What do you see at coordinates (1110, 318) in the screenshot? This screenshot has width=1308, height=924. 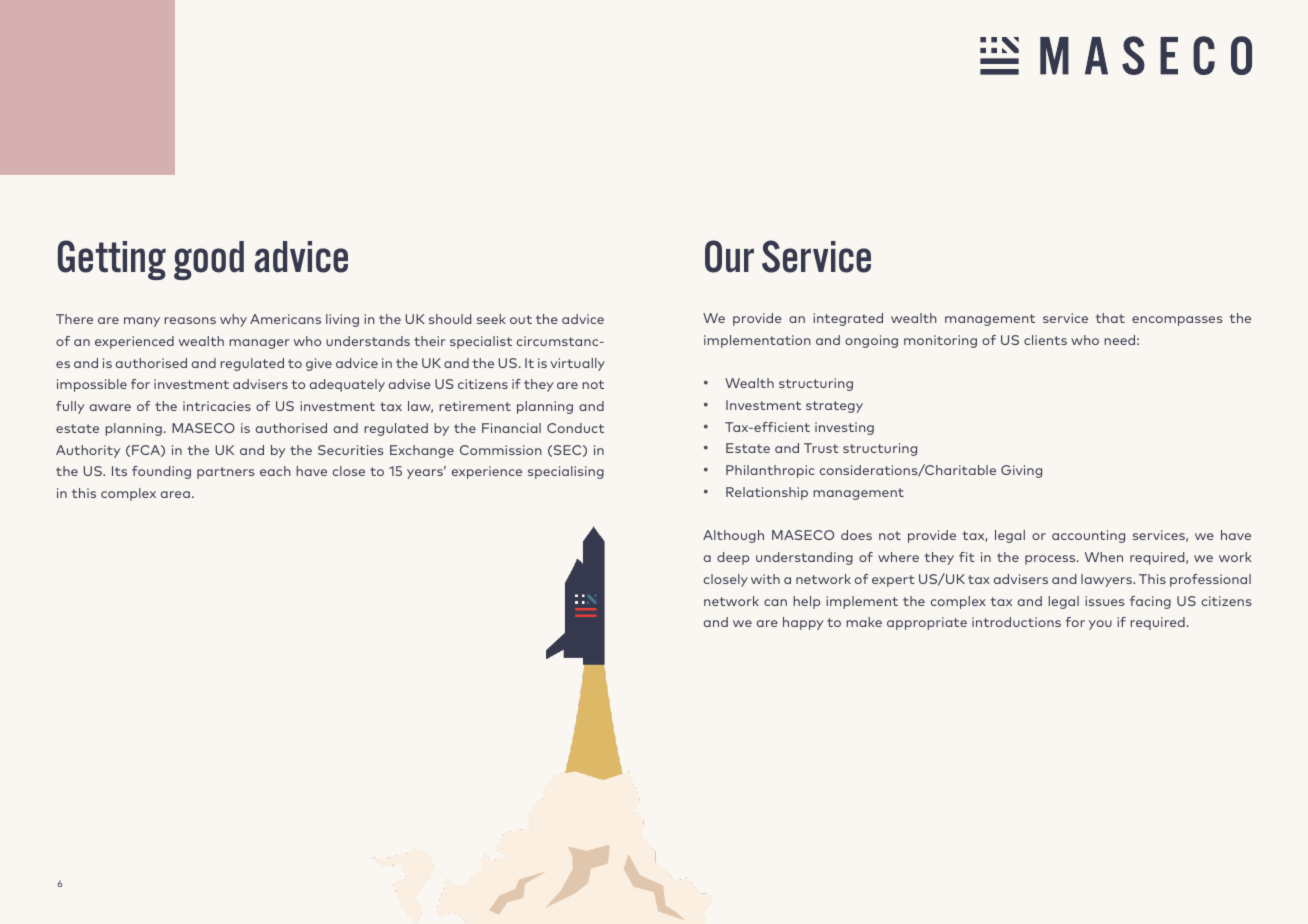 I see `that` at bounding box center [1110, 318].
